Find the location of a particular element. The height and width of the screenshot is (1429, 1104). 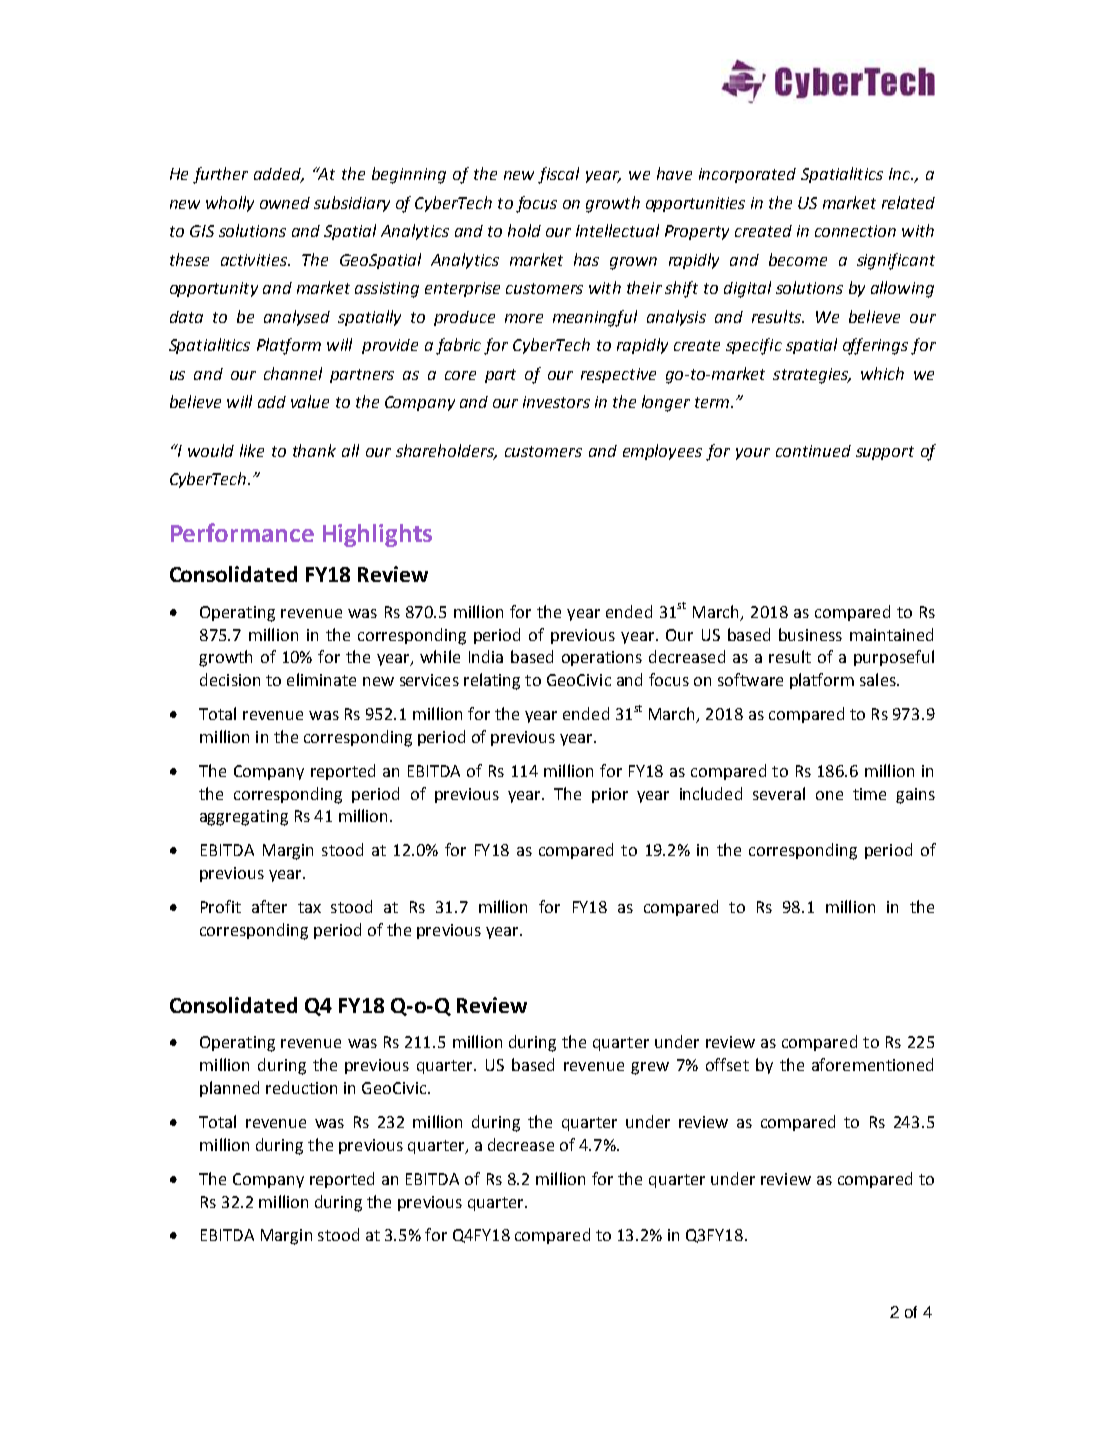

strategies is located at coordinates (811, 376).
